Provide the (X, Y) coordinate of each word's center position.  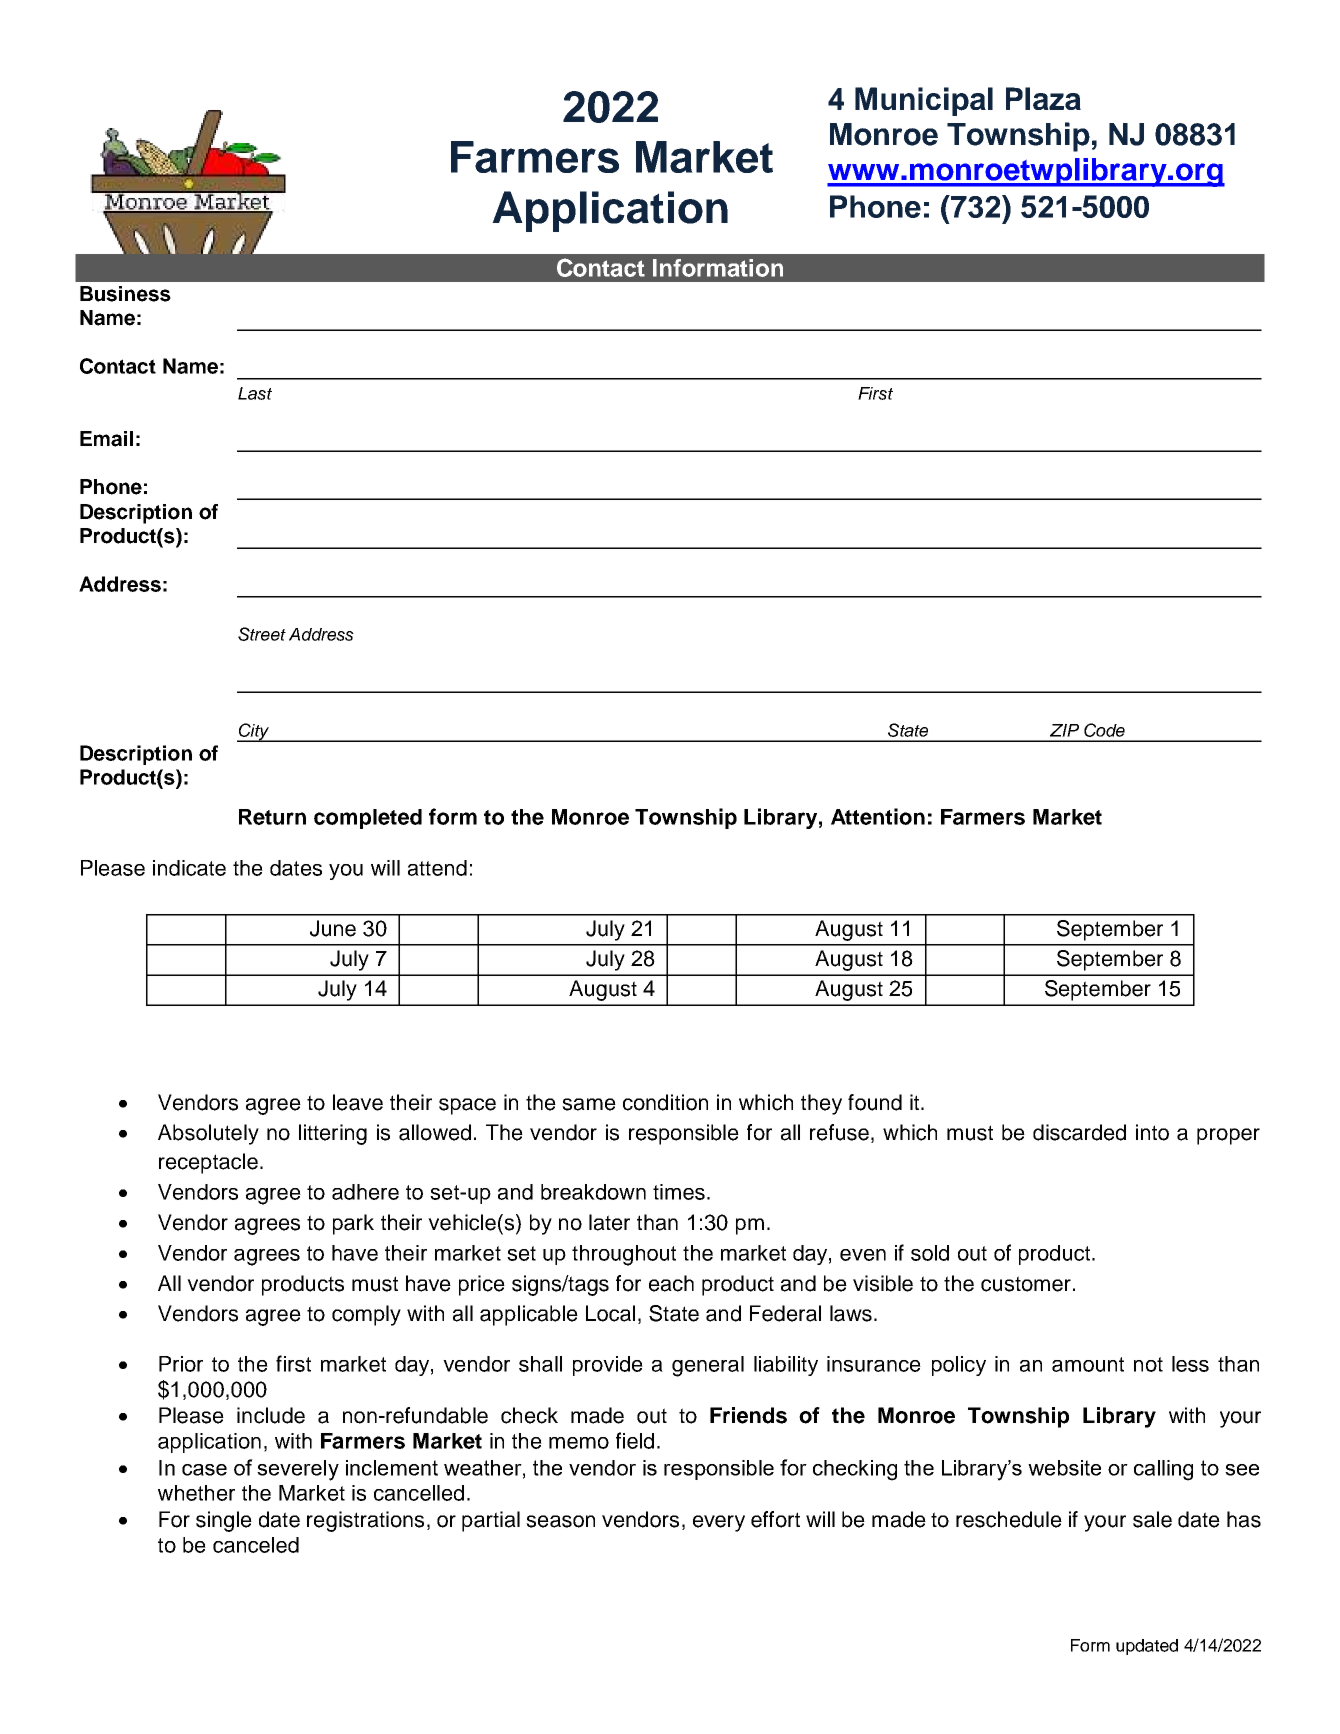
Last (255, 393)
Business (125, 294)
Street (262, 634)
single (224, 1521)
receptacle (208, 1163)
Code (1104, 730)
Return (272, 817)
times (679, 1192)
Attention (878, 816)
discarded (1079, 1132)
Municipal (924, 101)
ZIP (1064, 730)
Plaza (1043, 98)
